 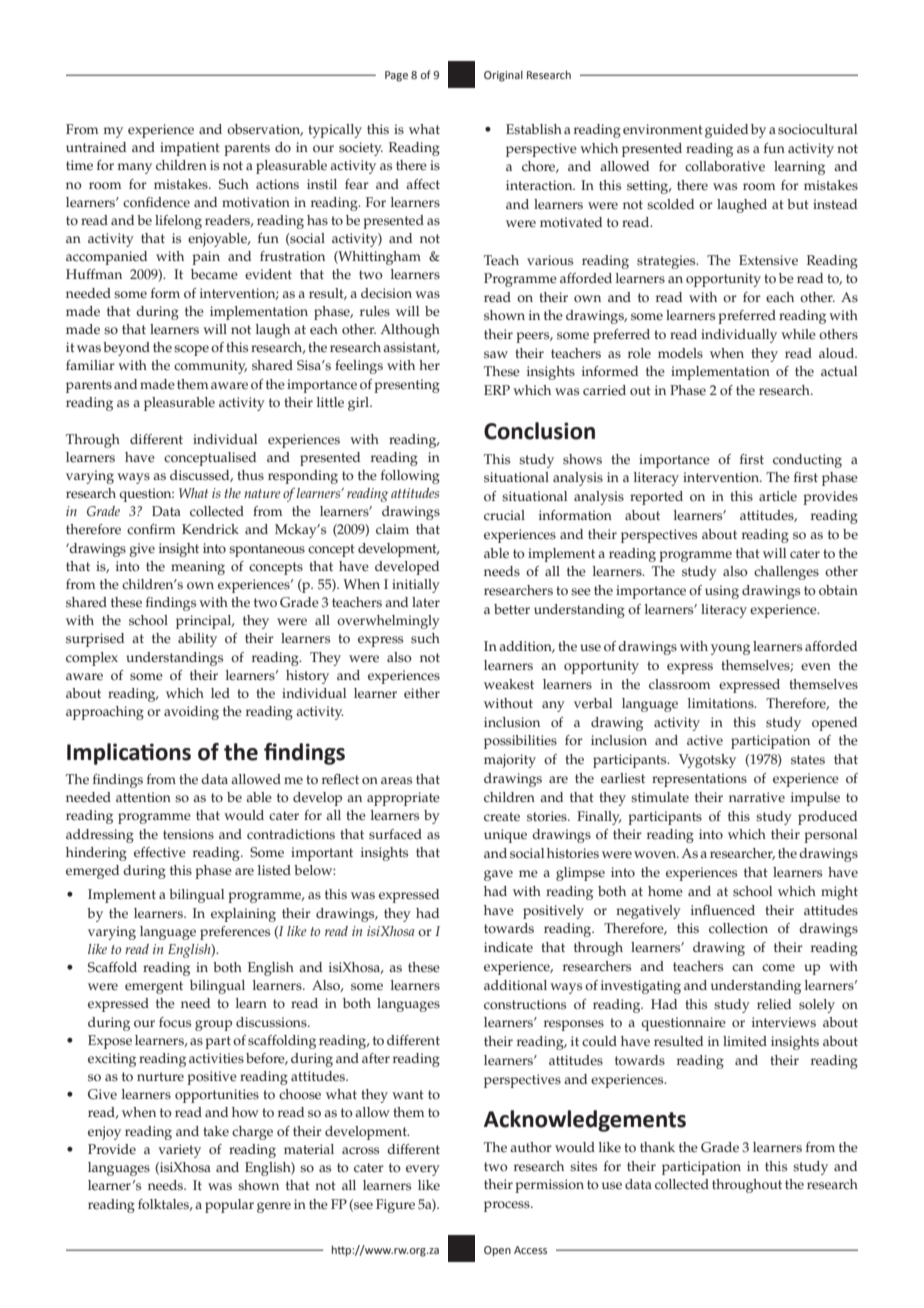 I want to click on popular, so click(x=229, y=1206).
